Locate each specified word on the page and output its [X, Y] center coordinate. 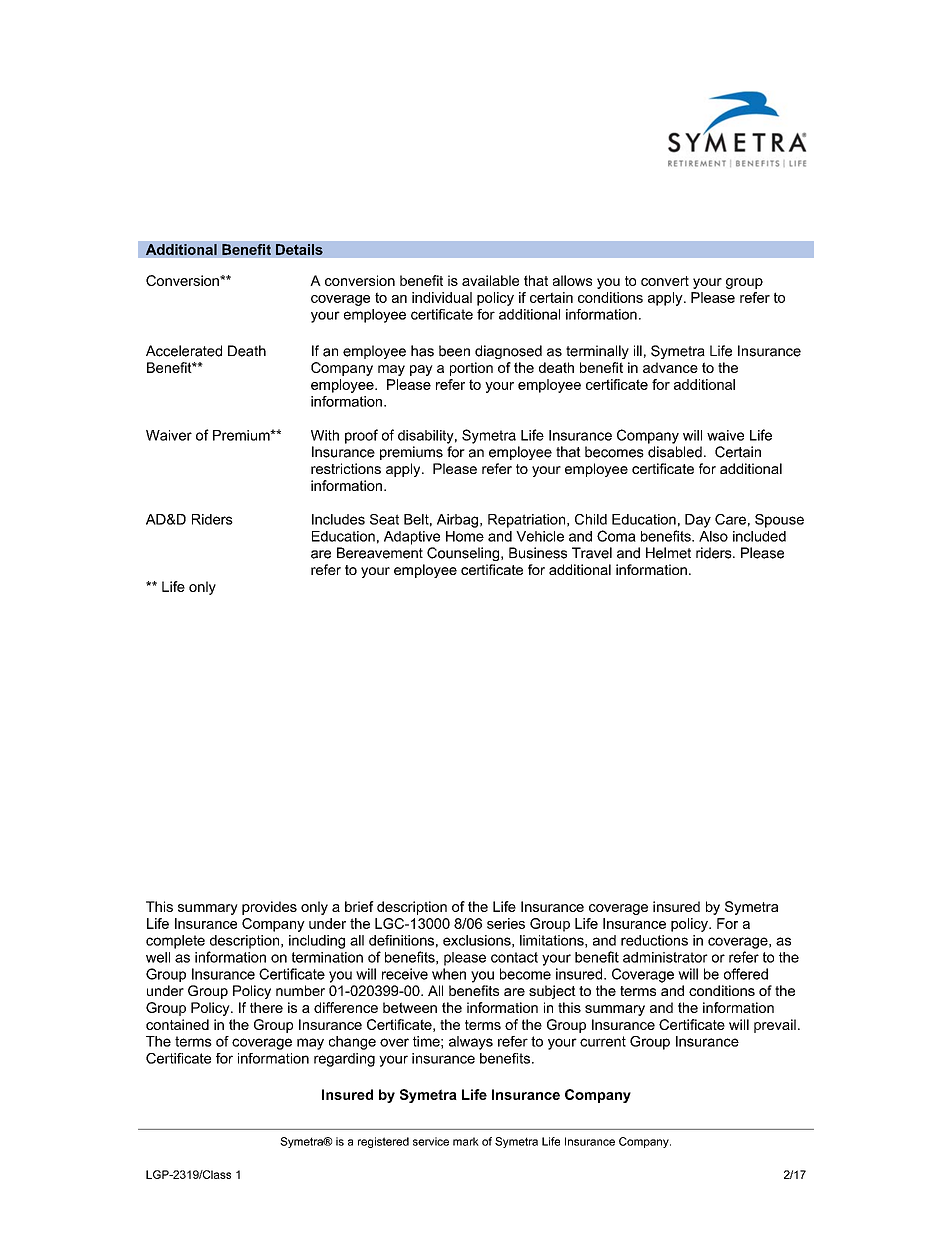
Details [299, 249]
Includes [338, 519]
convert [665, 281]
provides [269, 908]
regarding [344, 1060]
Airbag [457, 521]
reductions [654, 940]
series [506, 923]
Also [713, 536]
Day [698, 521]
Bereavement [380, 553]
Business [538, 553]
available [490, 280]
